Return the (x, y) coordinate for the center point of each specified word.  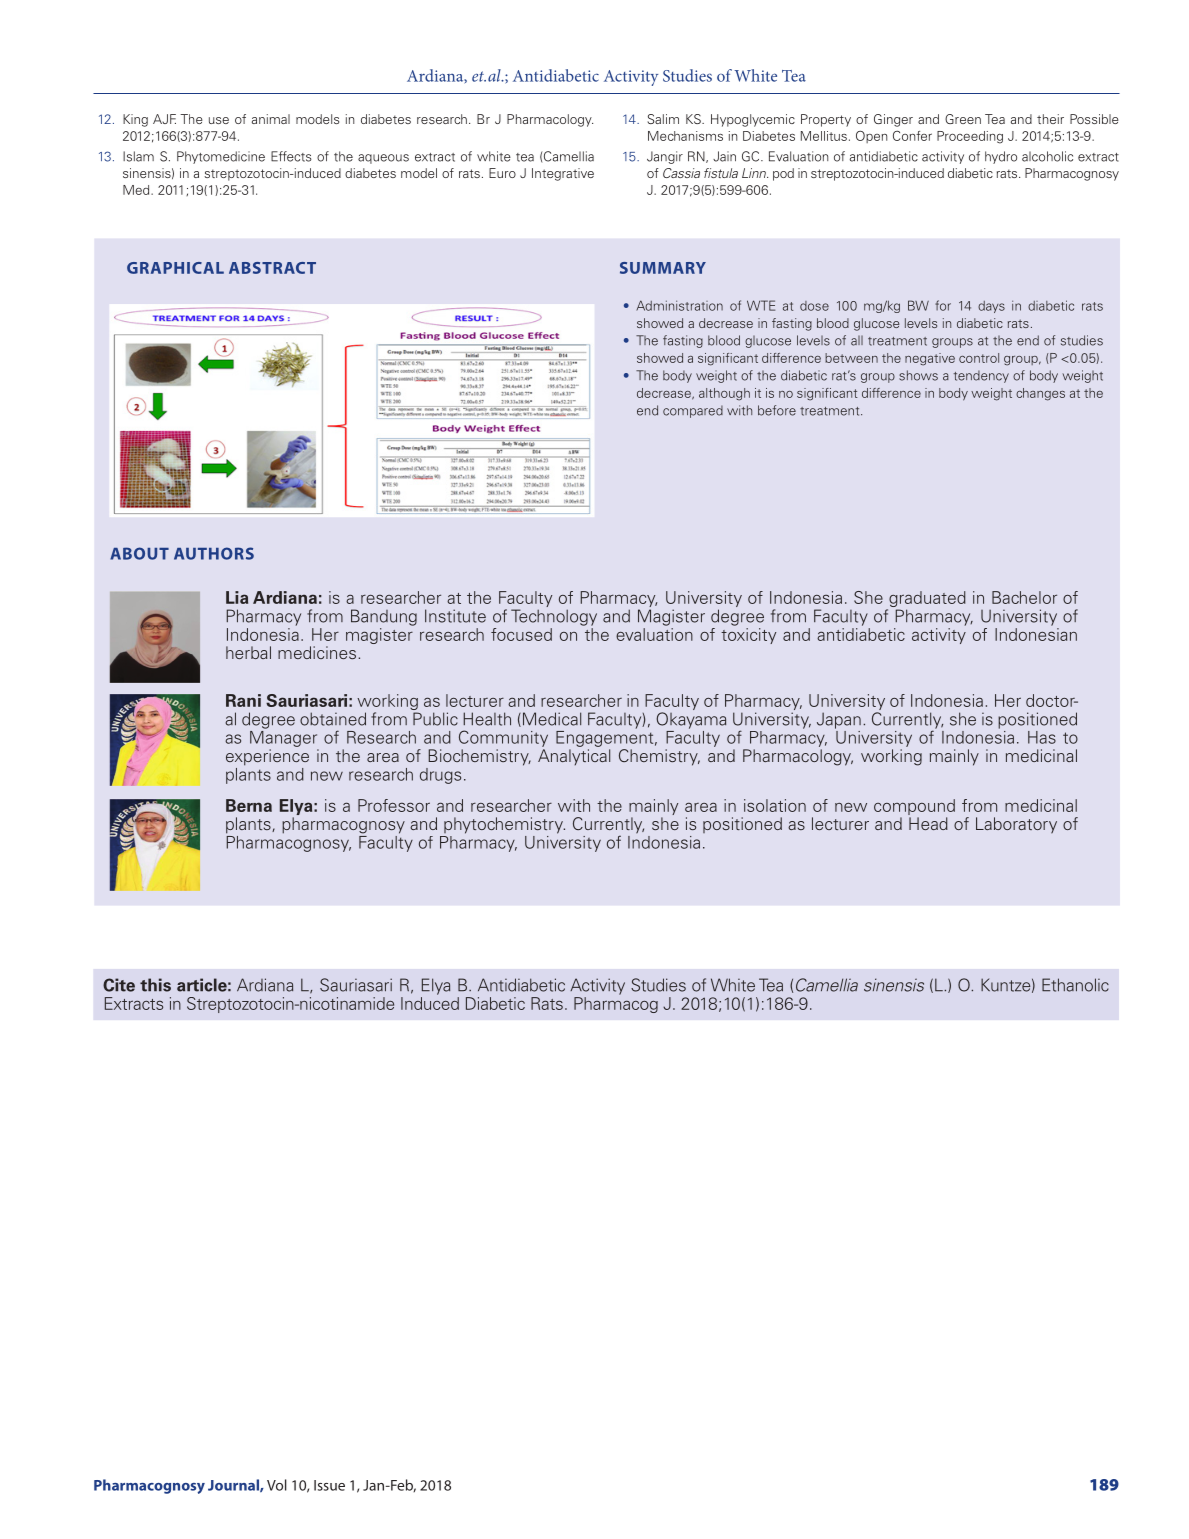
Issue (329, 1485)
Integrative (563, 174)
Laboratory (1016, 825)
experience (267, 757)
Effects (291, 156)
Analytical (574, 757)
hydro (1001, 157)
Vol (277, 1485)
